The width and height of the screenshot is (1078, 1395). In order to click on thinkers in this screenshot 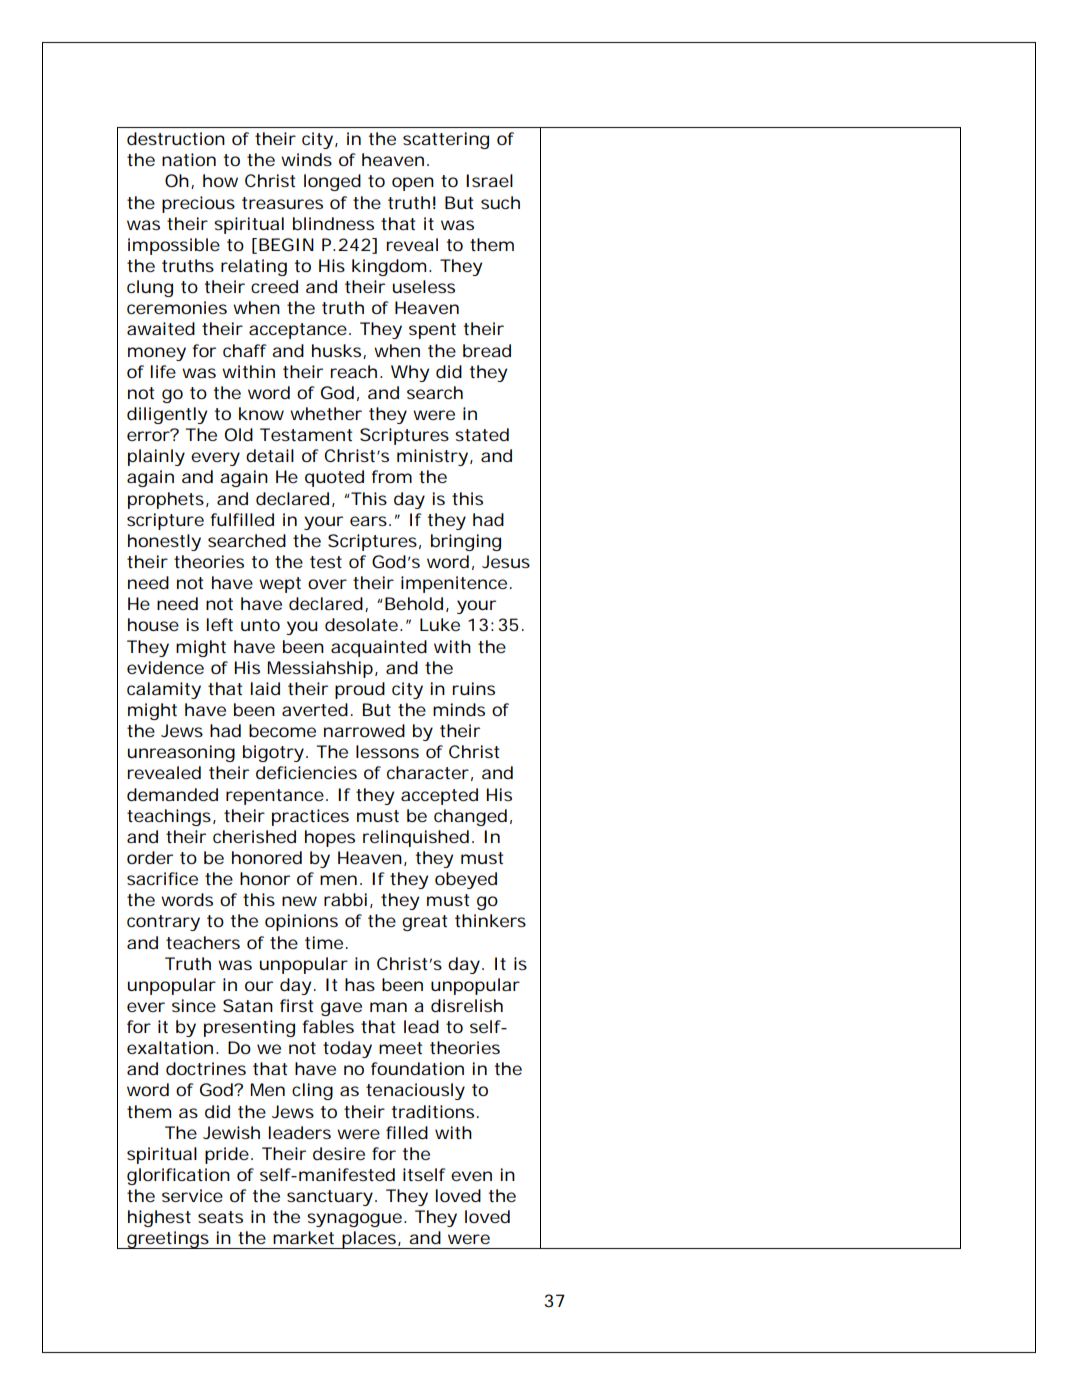, I will do `click(490, 920)`.
